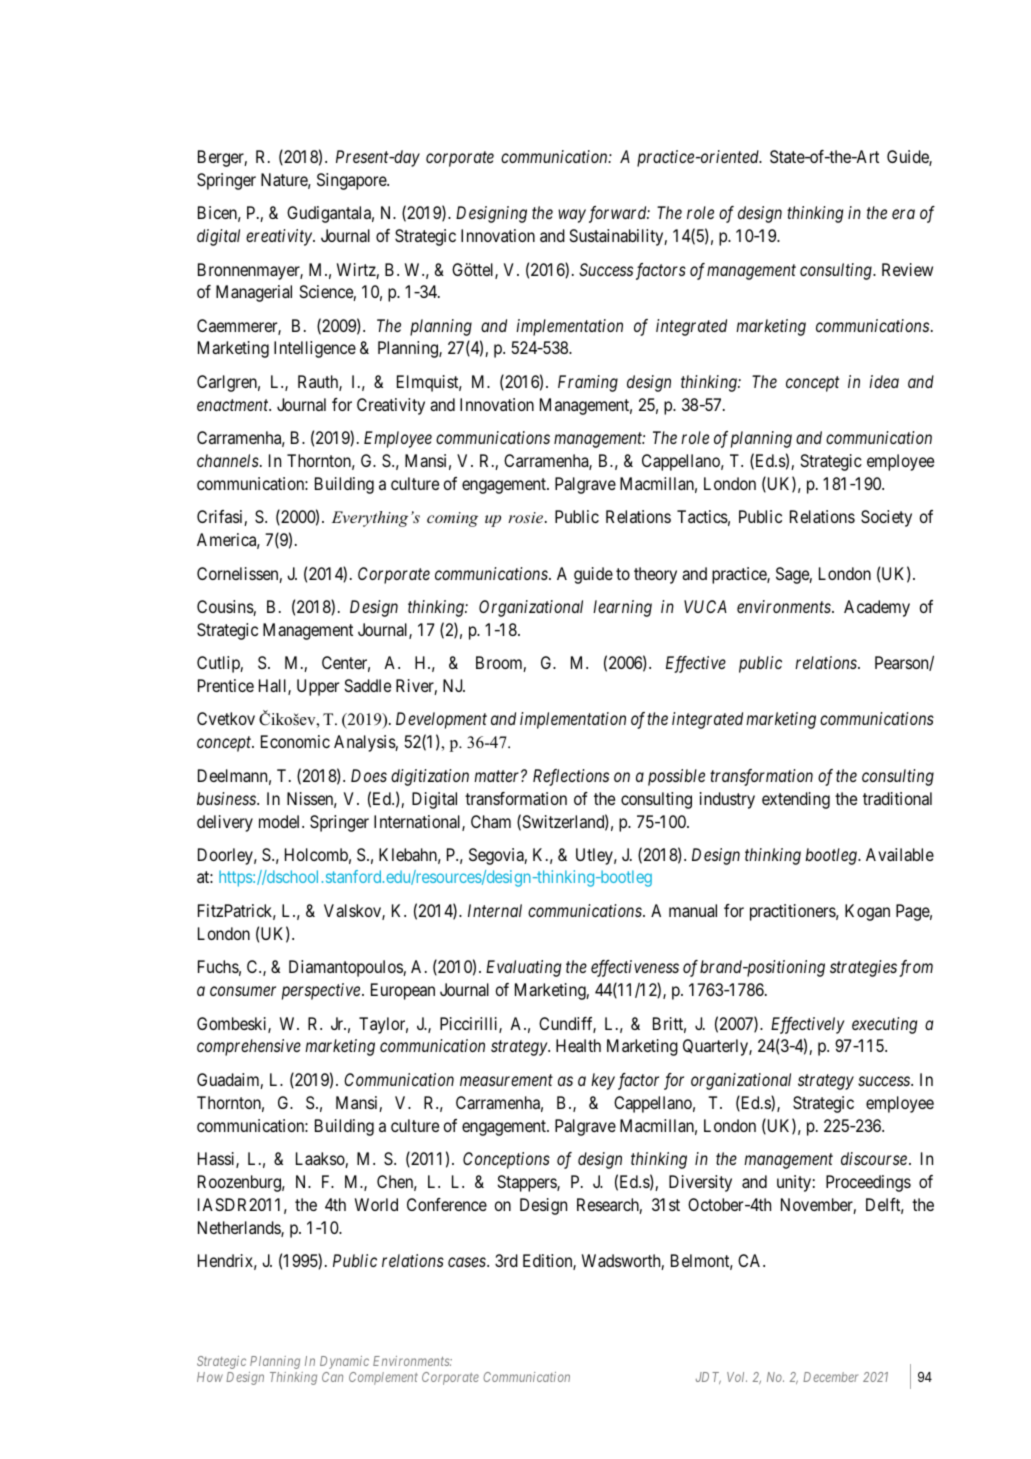  I want to click on extending, so click(796, 800).
